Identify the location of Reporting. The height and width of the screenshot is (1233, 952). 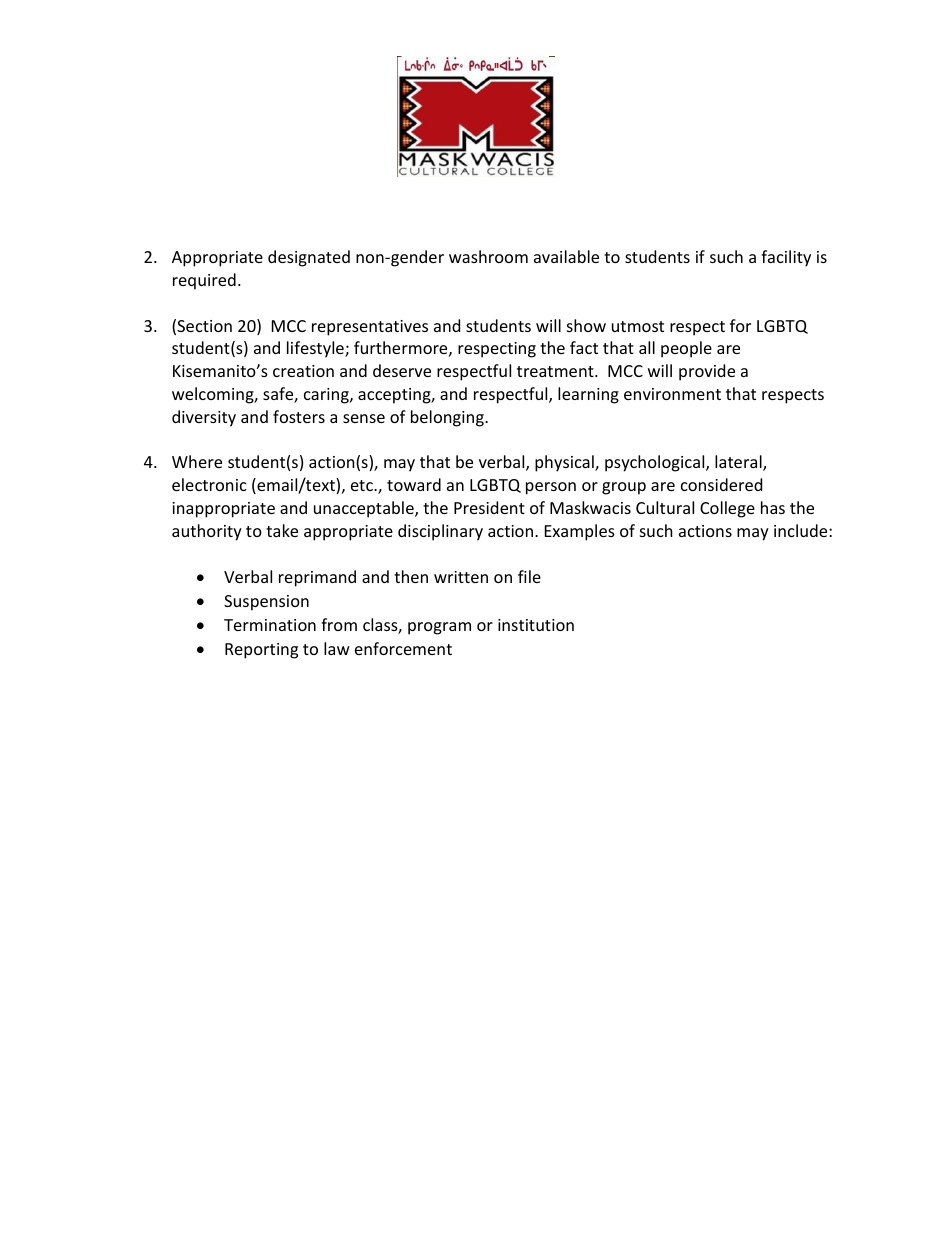
(261, 651).
